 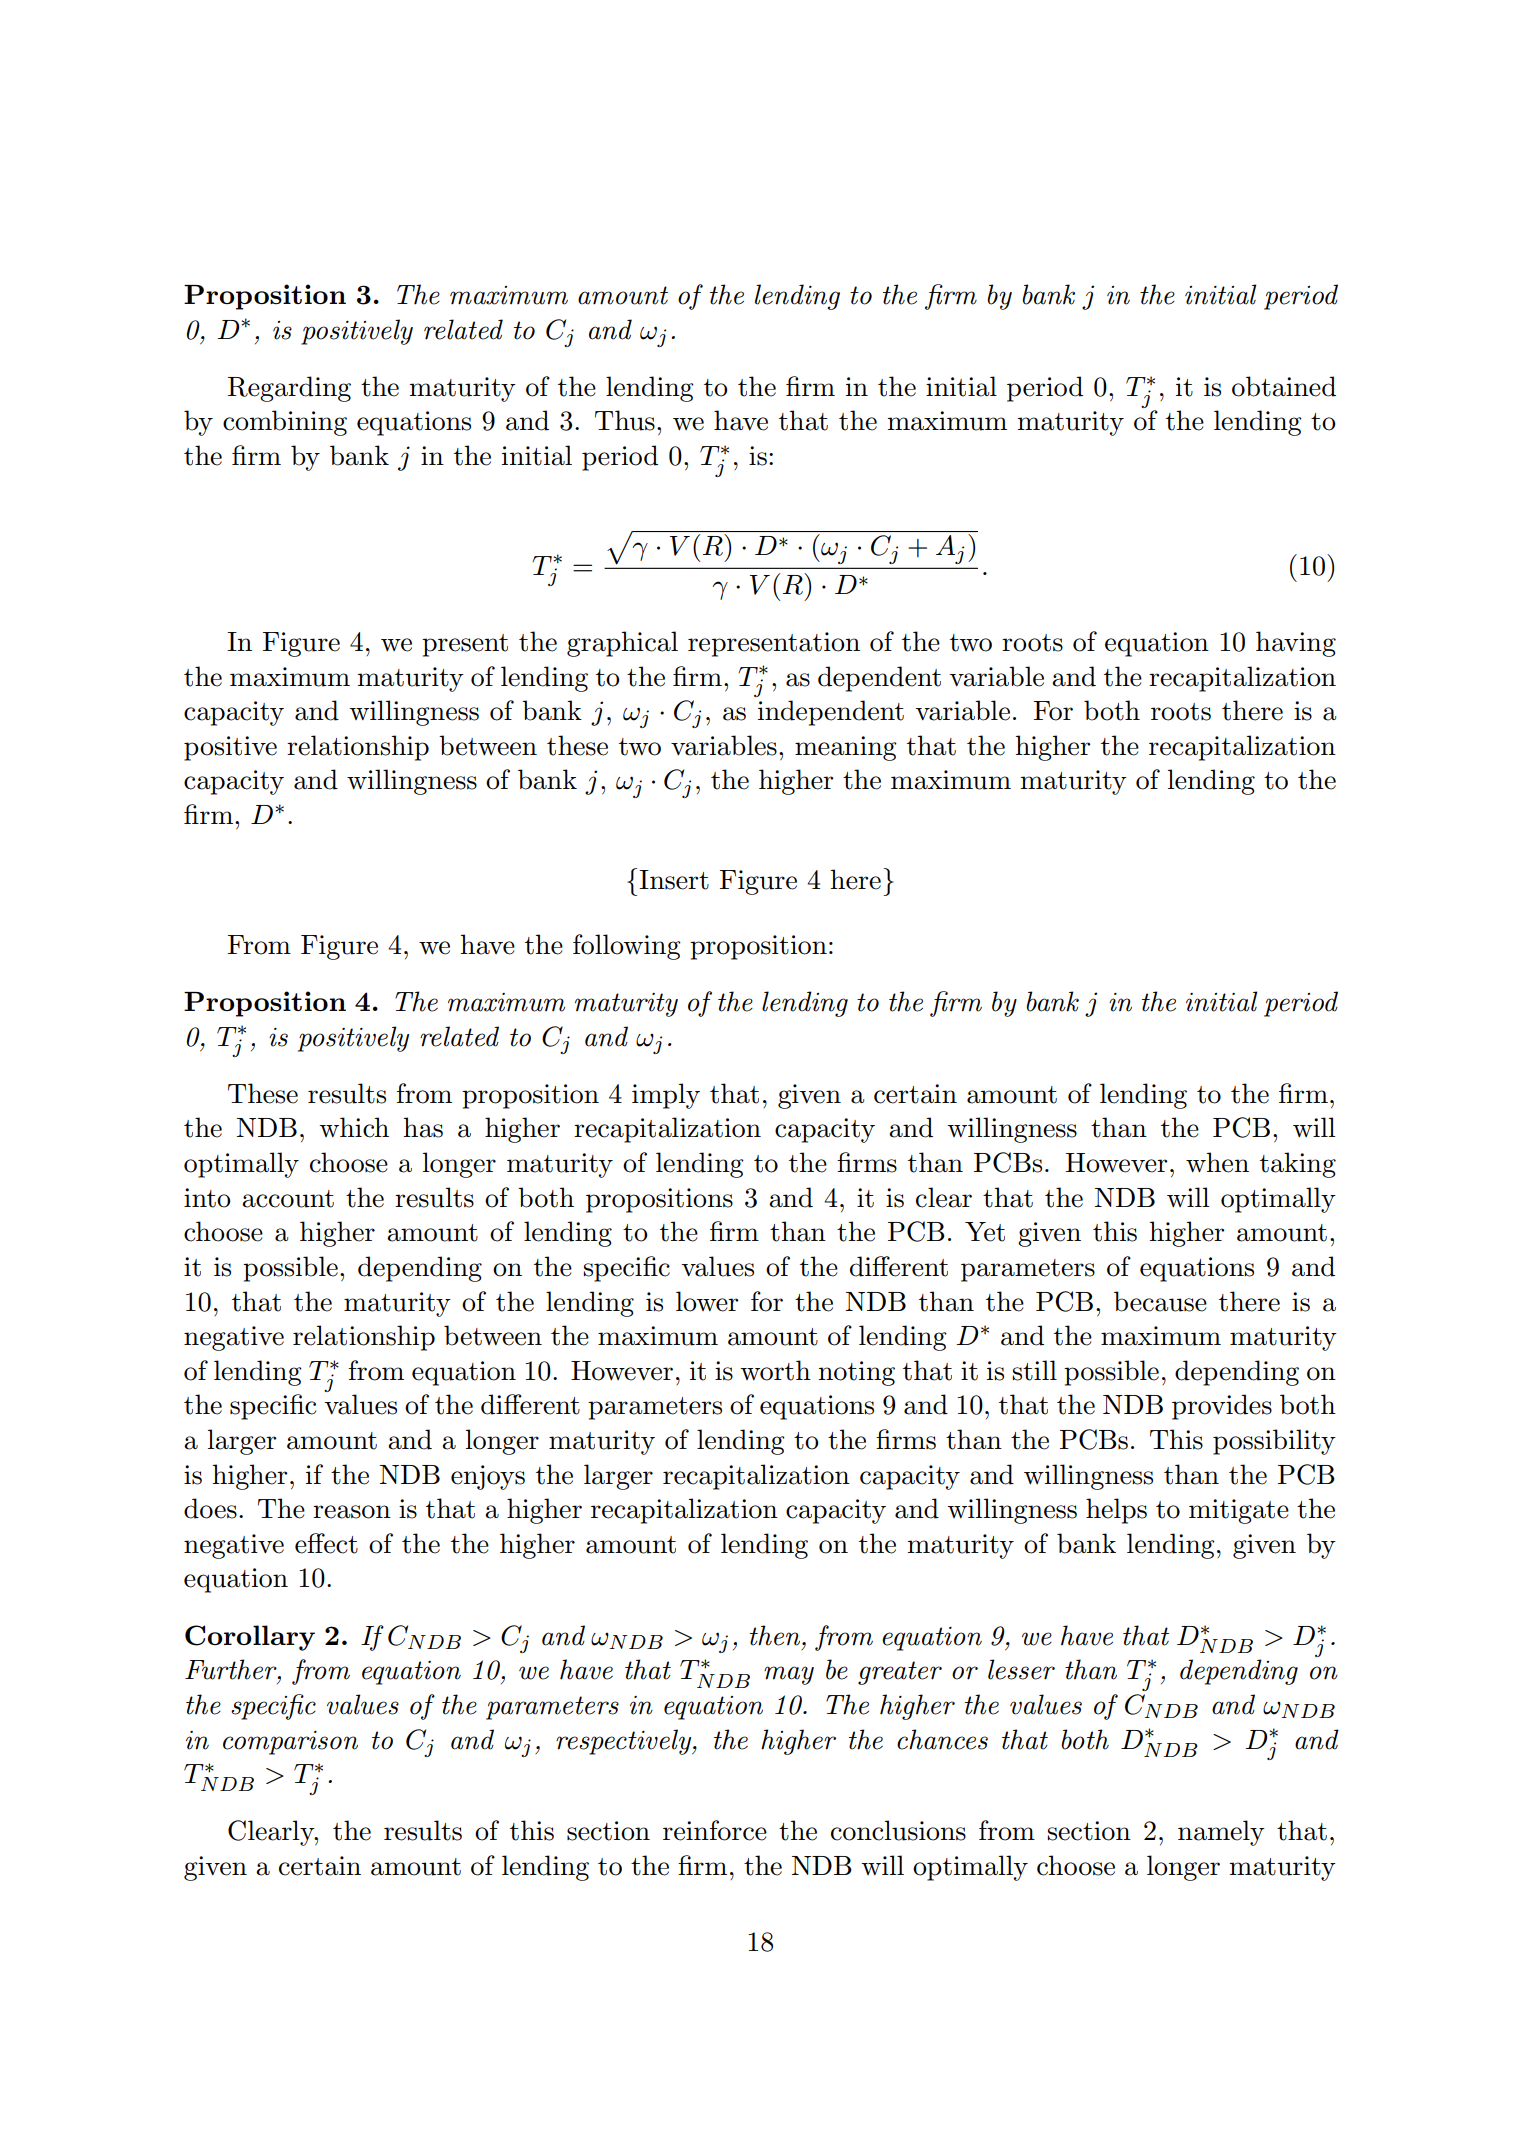 I want to click on which, so click(x=354, y=1127).
